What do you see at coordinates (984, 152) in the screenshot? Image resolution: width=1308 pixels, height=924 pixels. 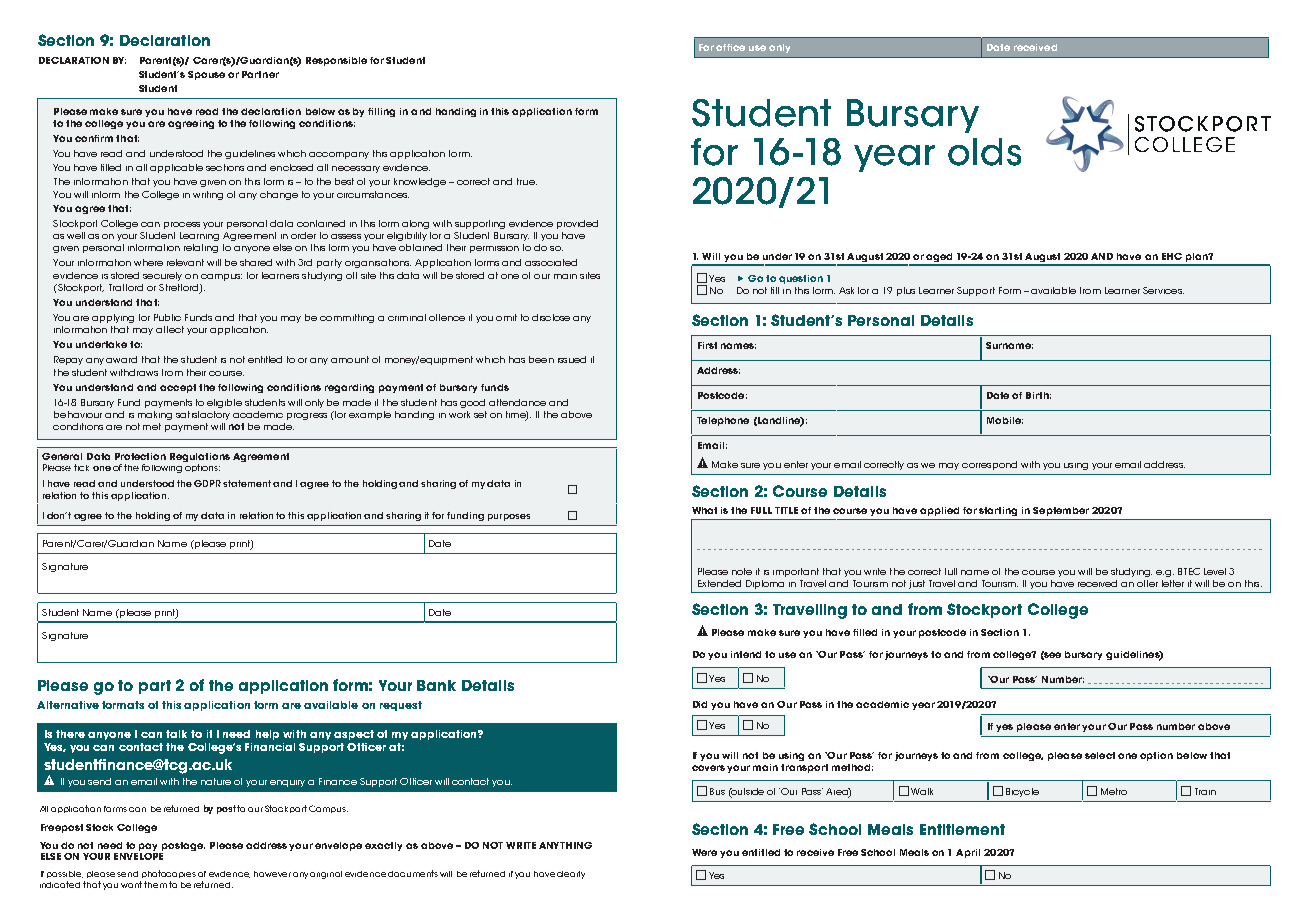 I see `olds` at bounding box center [984, 152].
